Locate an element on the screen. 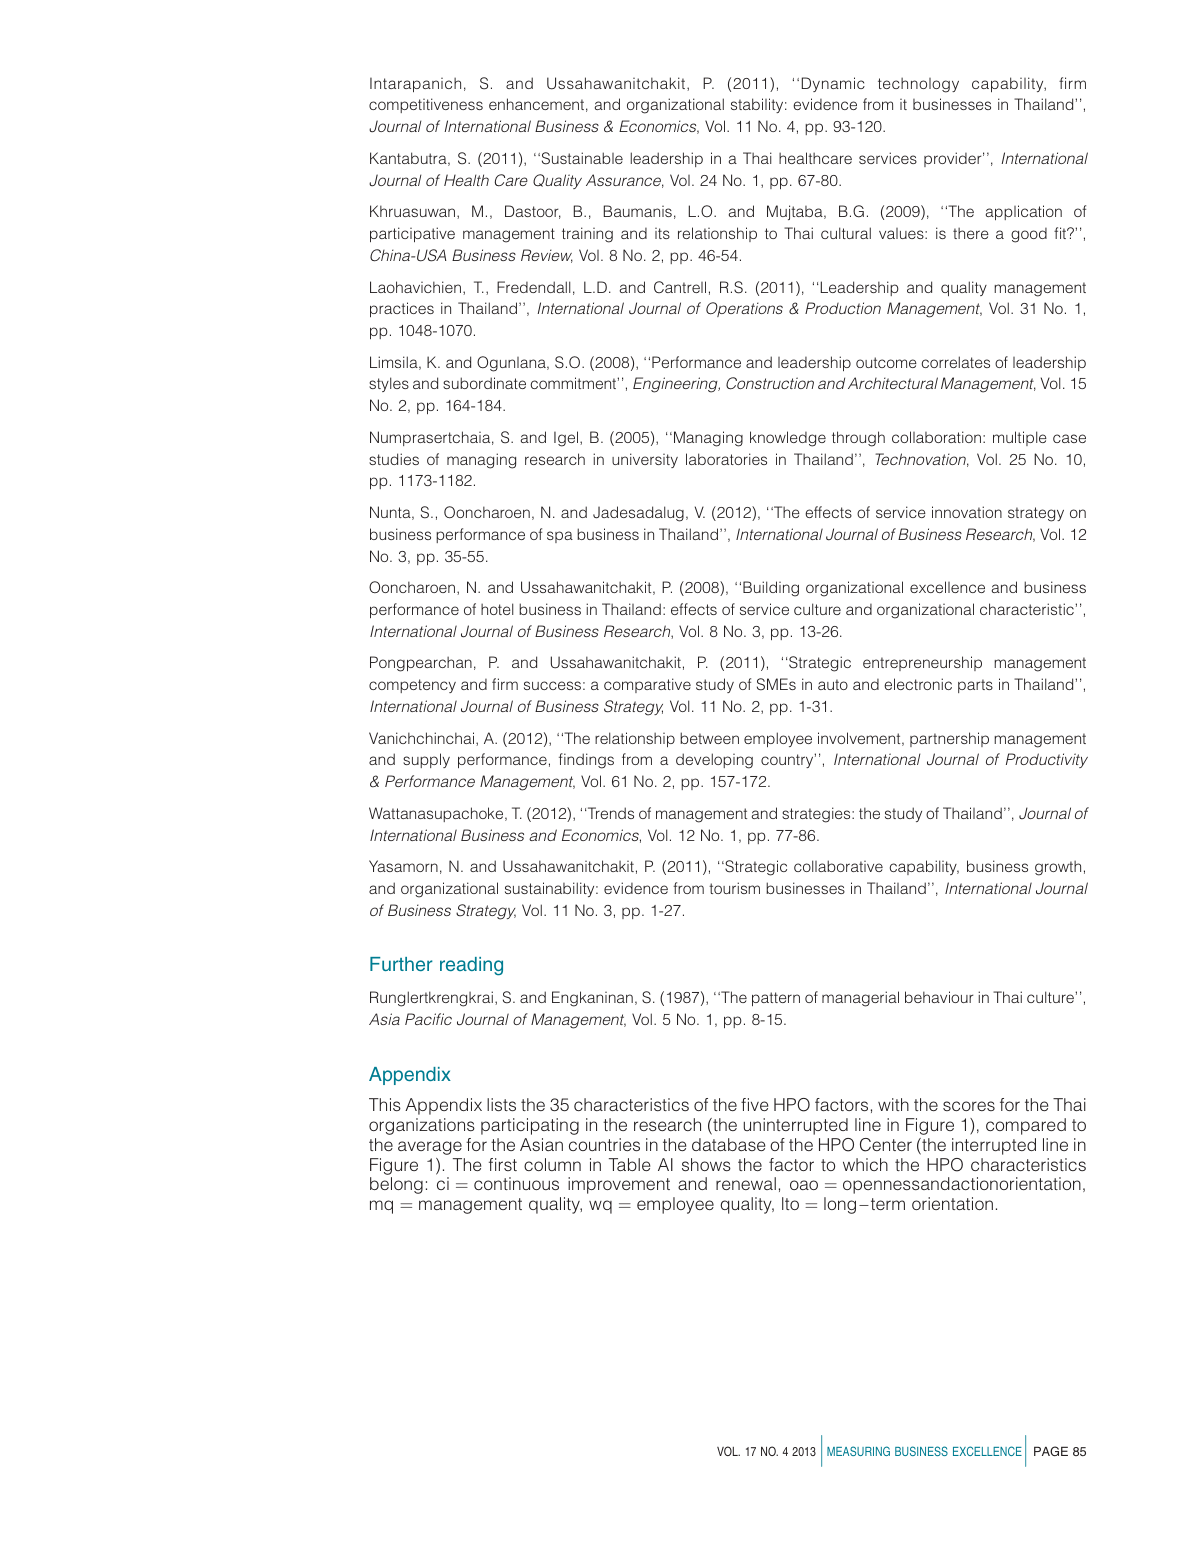  pattern is located at coordinates (776, 999).
